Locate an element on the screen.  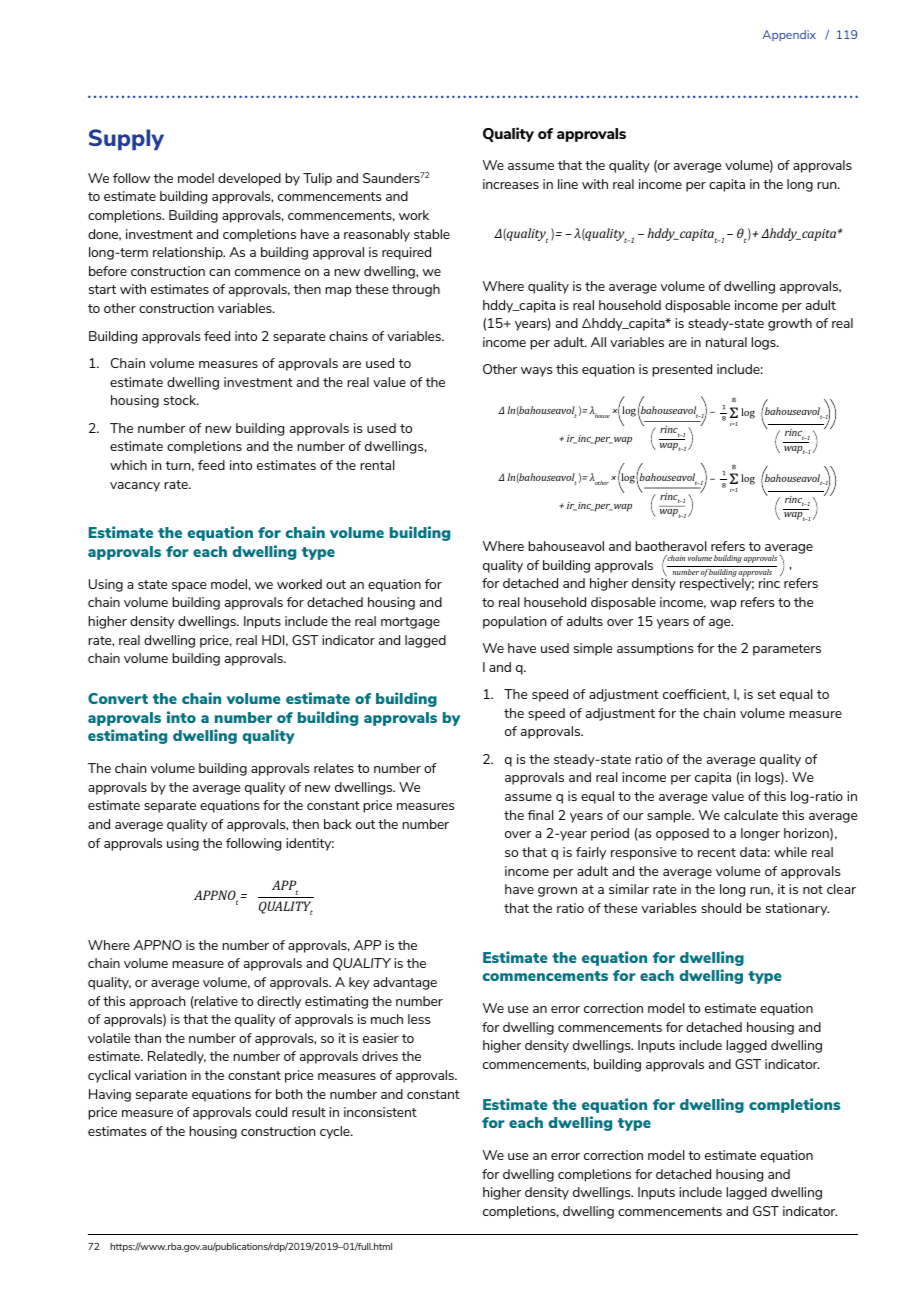
variation is located at coordinates (160, 1075).
